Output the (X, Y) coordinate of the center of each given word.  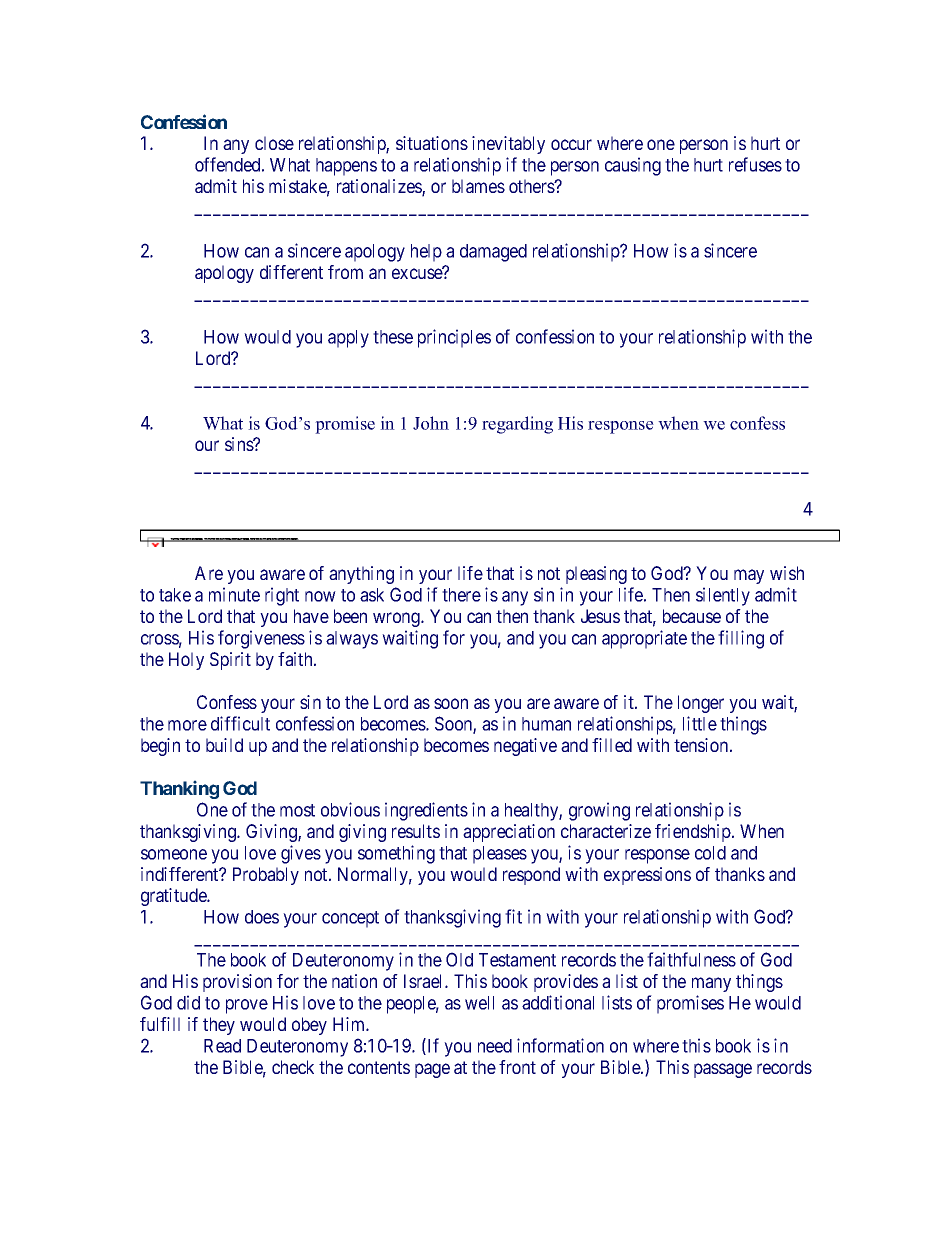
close (274, 143)
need (495, 1046)
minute (234, 594)
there (461, 595)
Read (222, 1046)
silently (723, 596)
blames (478, 186)
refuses (755, 164)
